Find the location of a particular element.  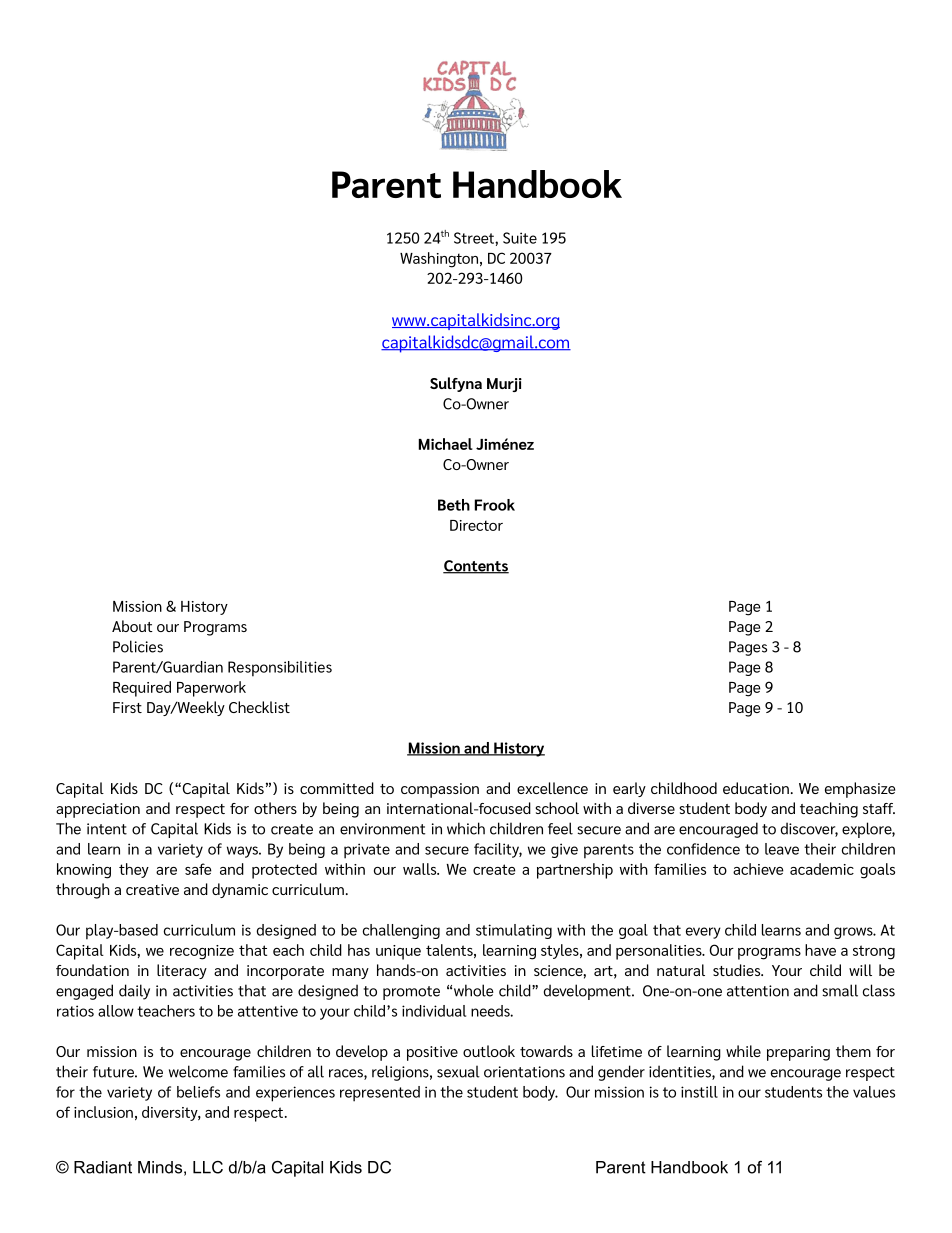

Beth is located at coordinates (454, 505).
